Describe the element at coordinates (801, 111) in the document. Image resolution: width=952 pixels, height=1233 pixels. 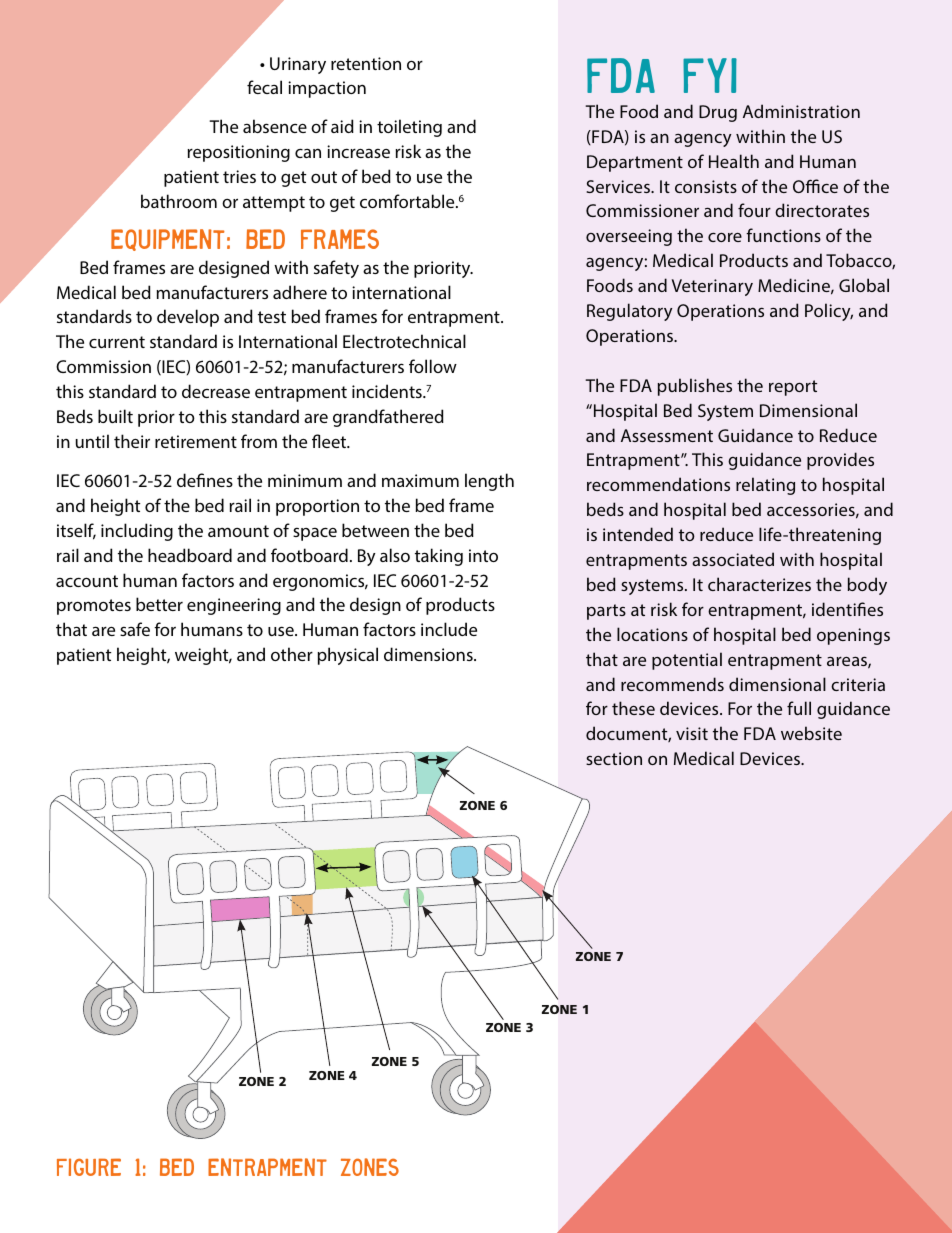
I see `Administration` at that location.
